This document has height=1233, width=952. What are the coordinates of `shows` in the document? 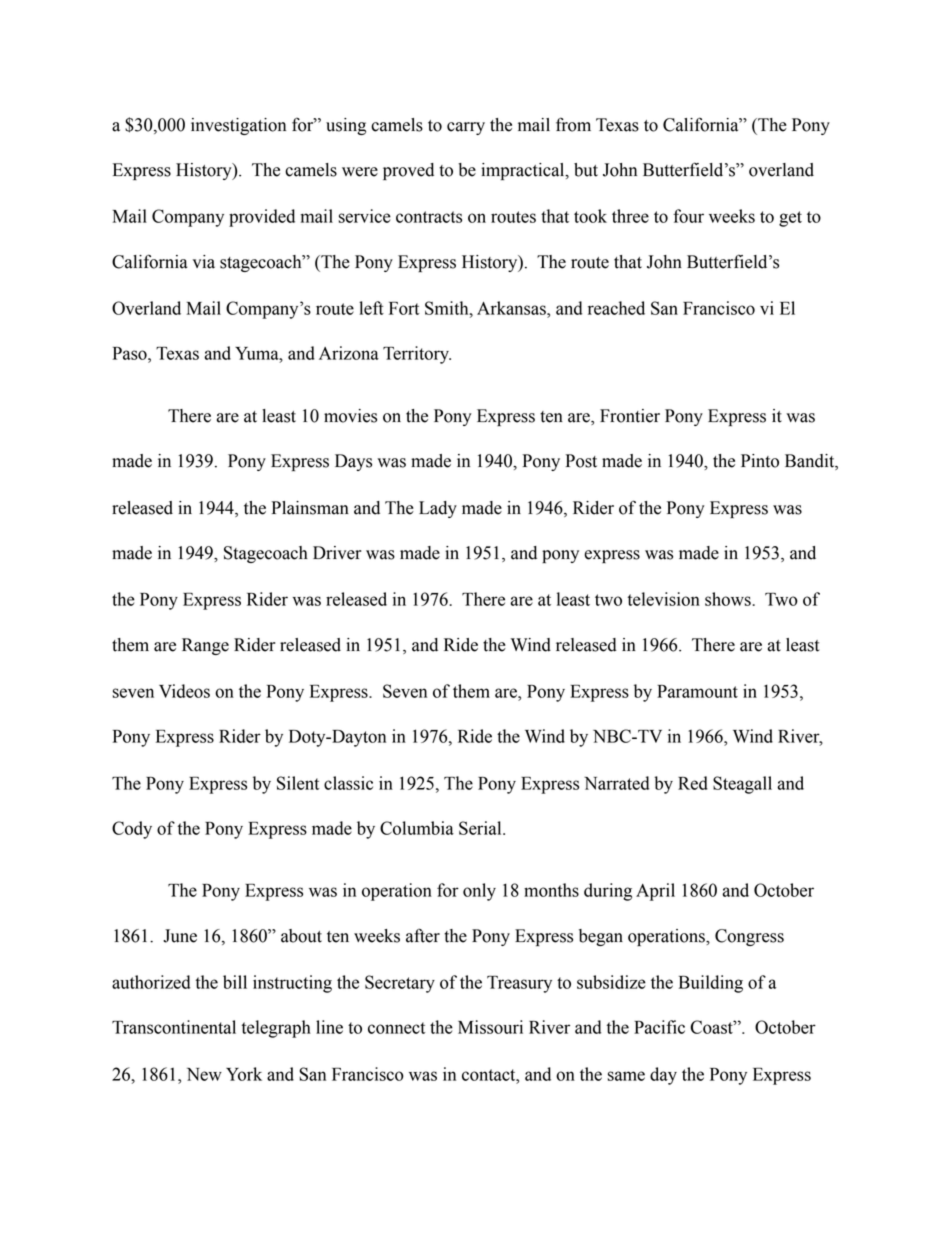 It's located at (729, 599).
